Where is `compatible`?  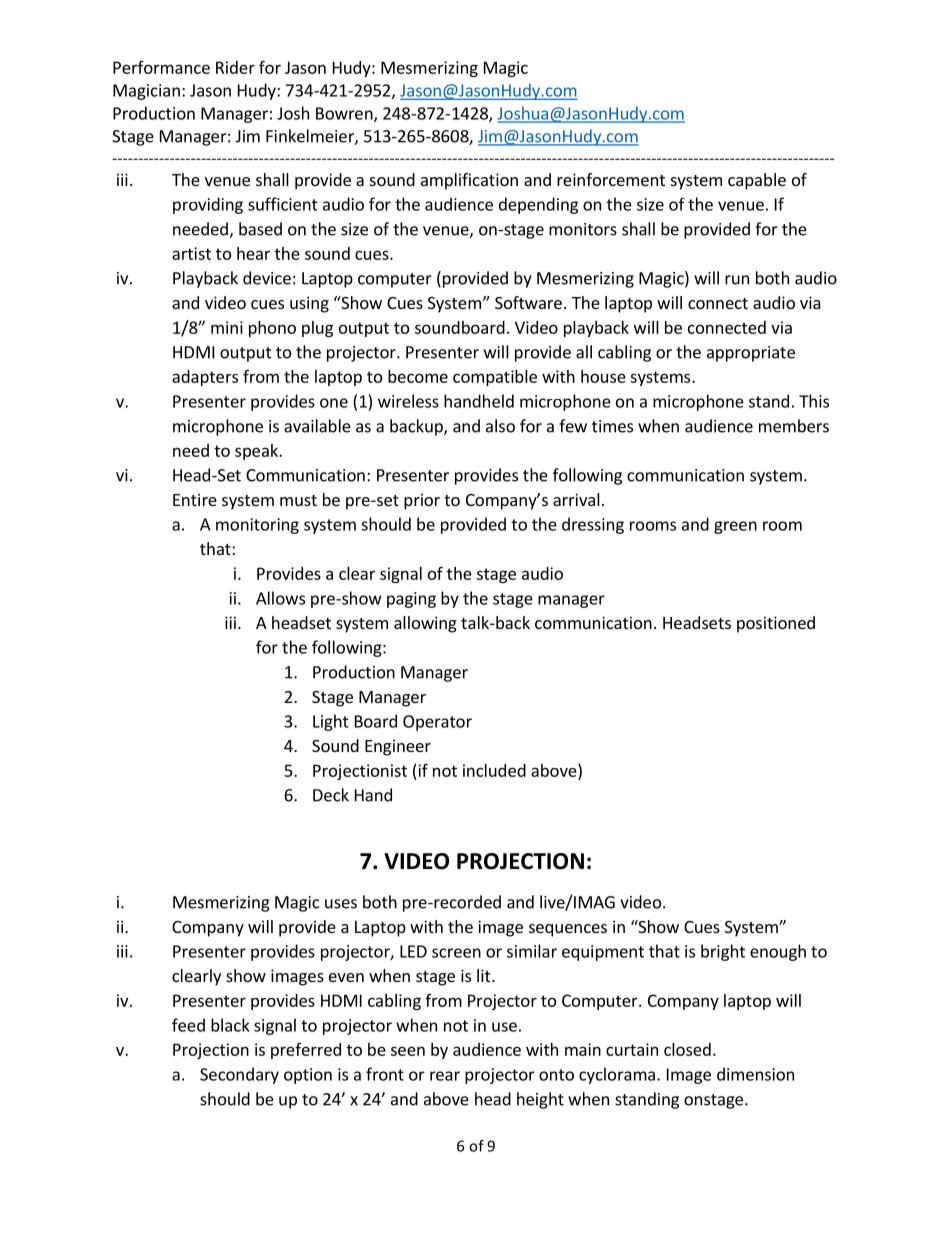 compatible is located at coordinates (495, 378).
